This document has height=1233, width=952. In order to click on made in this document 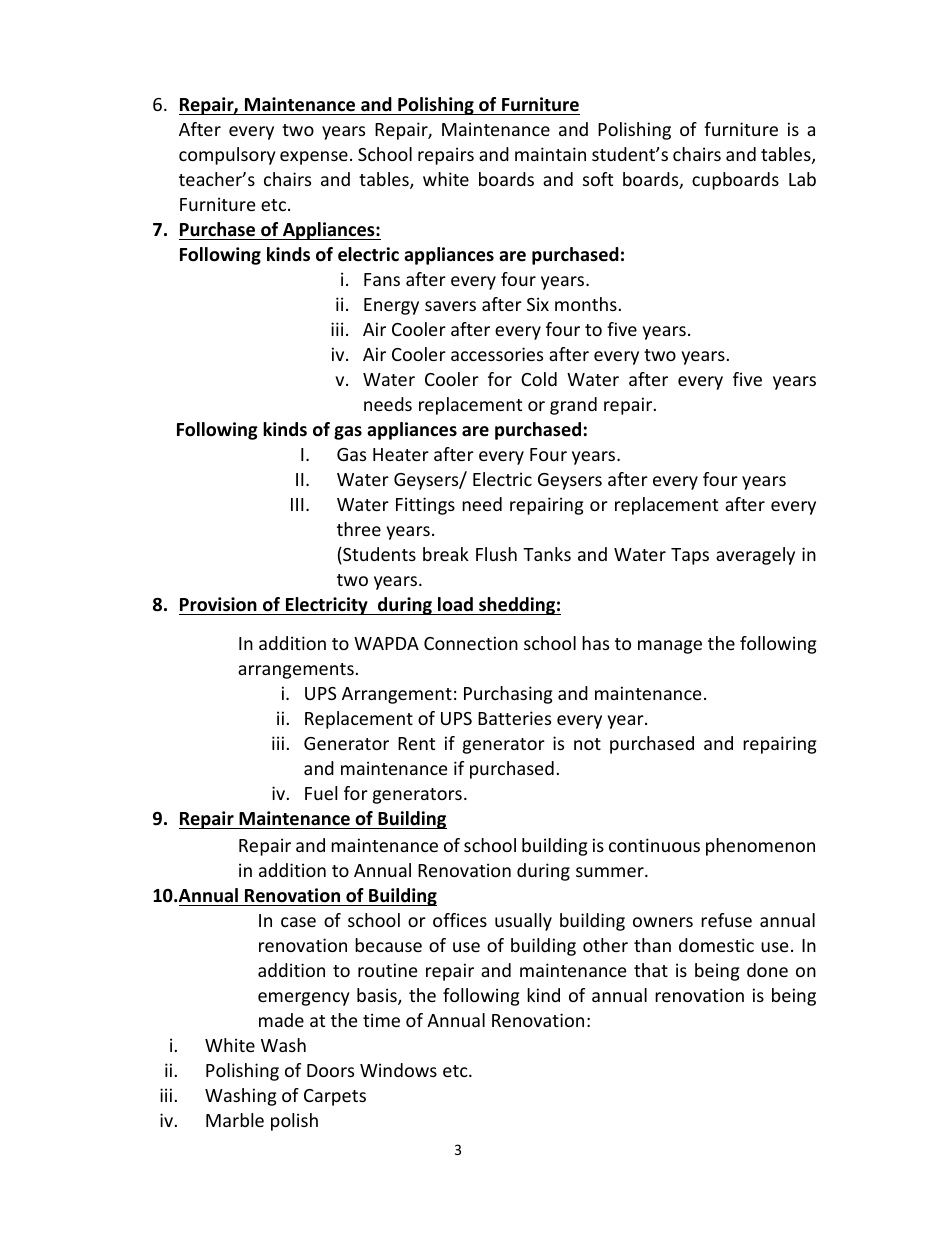, I will do `click(281, 1020)`.
